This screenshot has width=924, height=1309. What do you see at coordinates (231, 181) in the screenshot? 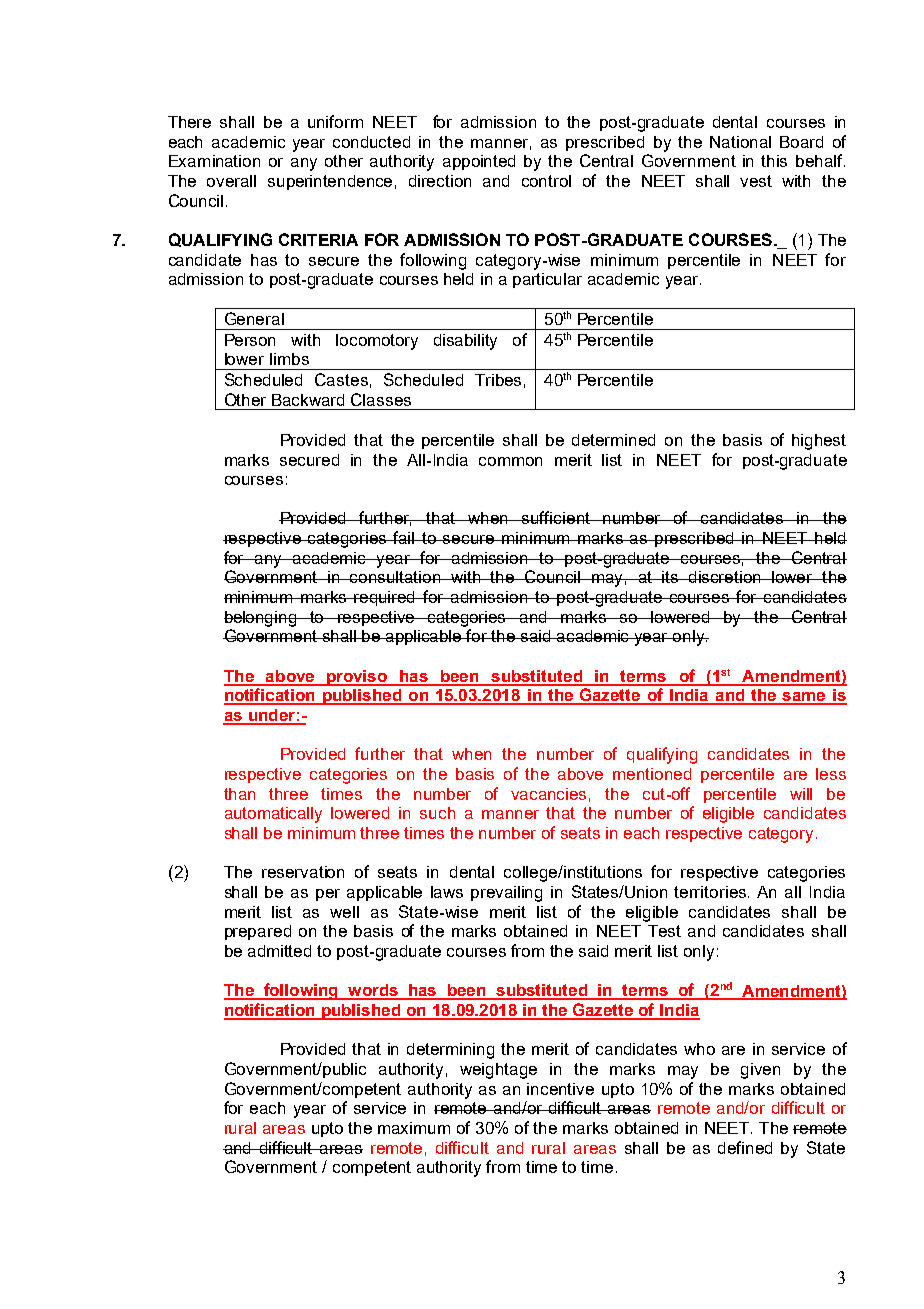
I see `overall` at bounding box center [231, 181].
